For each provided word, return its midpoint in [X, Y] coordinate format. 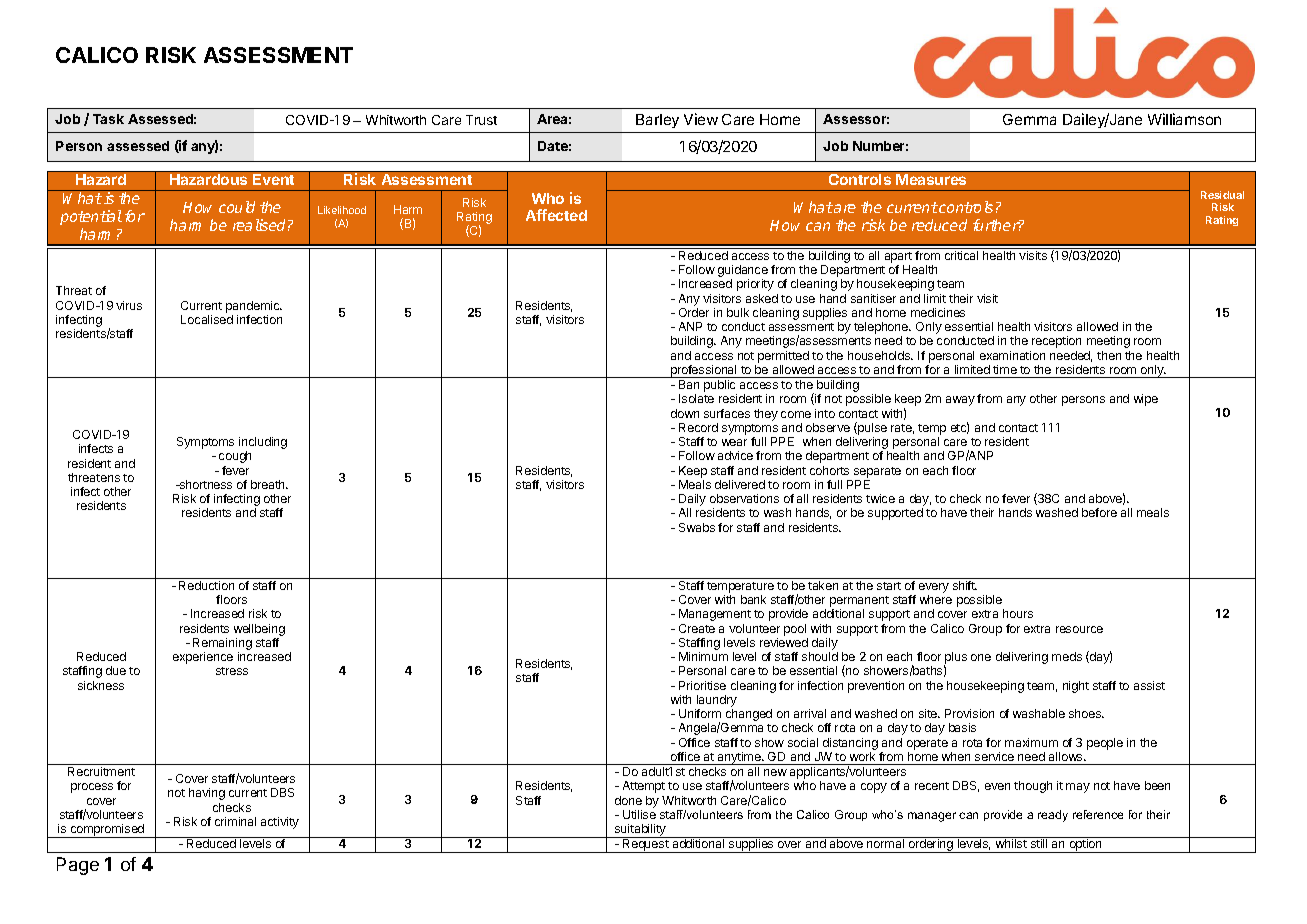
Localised [207, 319]
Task [108, 119]
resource [1079, 629]
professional [704, 371]
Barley [657, 121]
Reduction [206, 585]
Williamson [1184, 119]
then [1109, 355]
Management [715, 615]
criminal [235, 821]
